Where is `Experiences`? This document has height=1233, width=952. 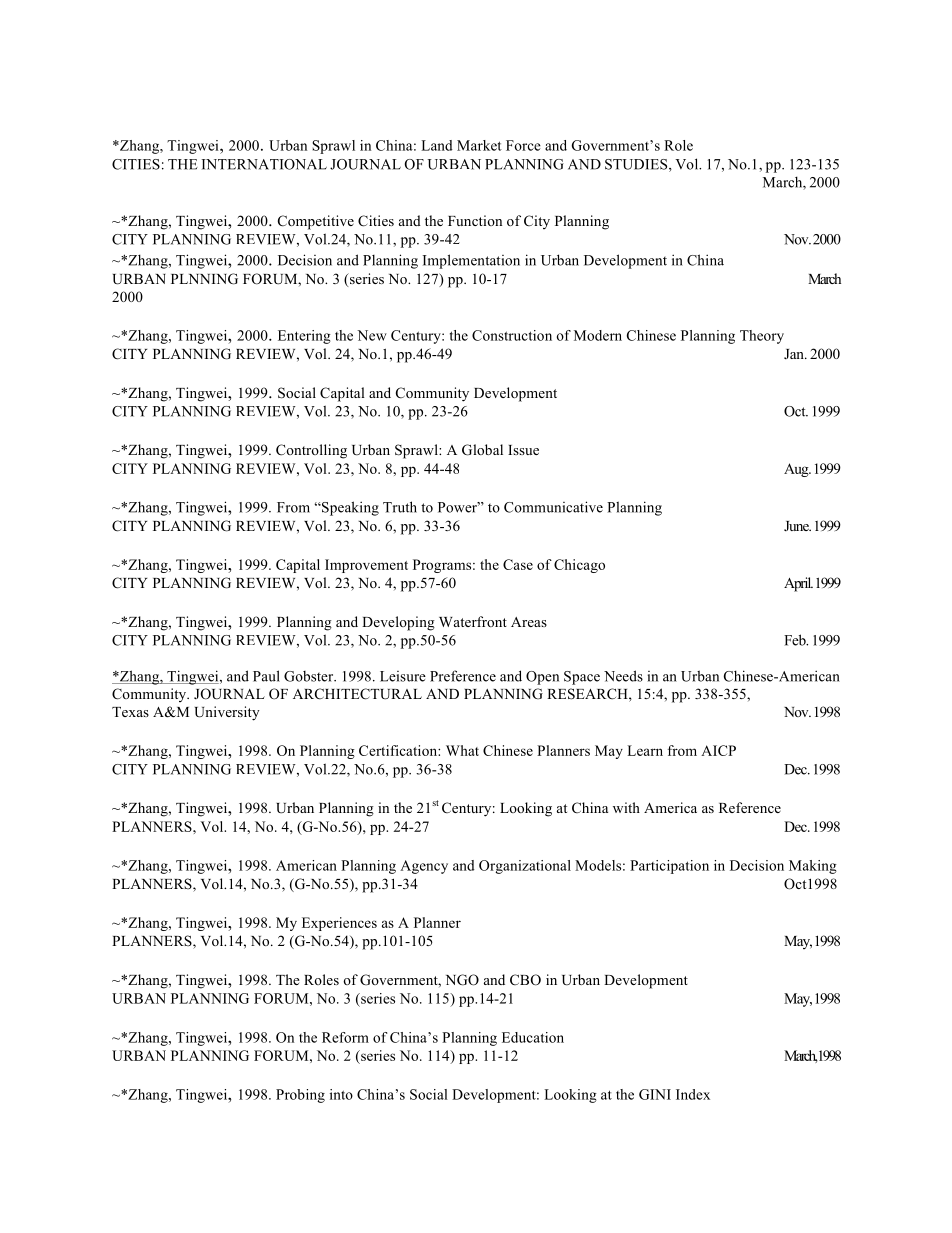
Experiences is located at coordinates (339, 924).
